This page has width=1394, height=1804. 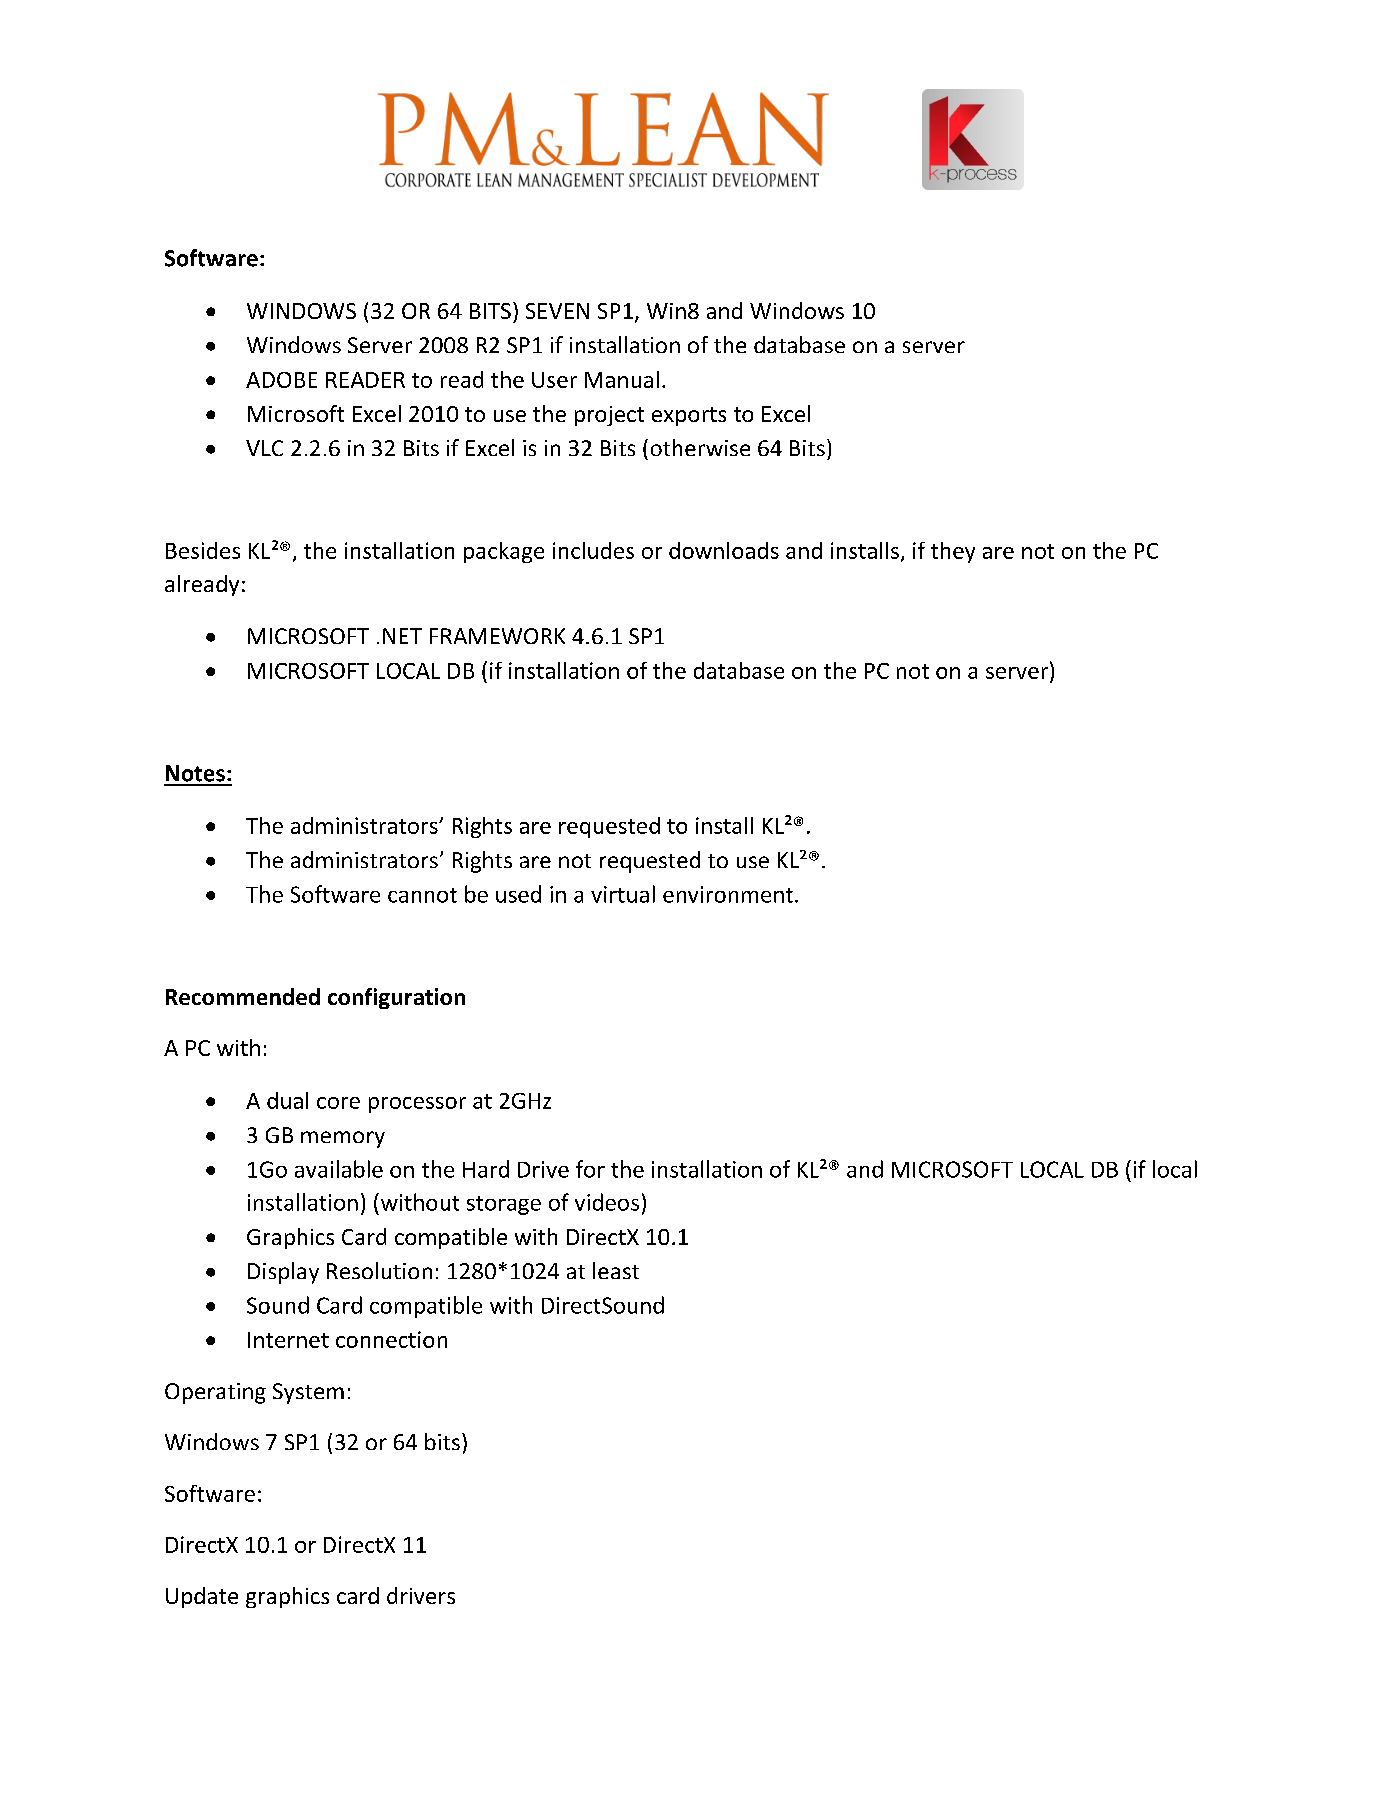 What do you see at coordinates (281, 380) in the page?
I see `ADOBE` at bounding box center [281, 380].
